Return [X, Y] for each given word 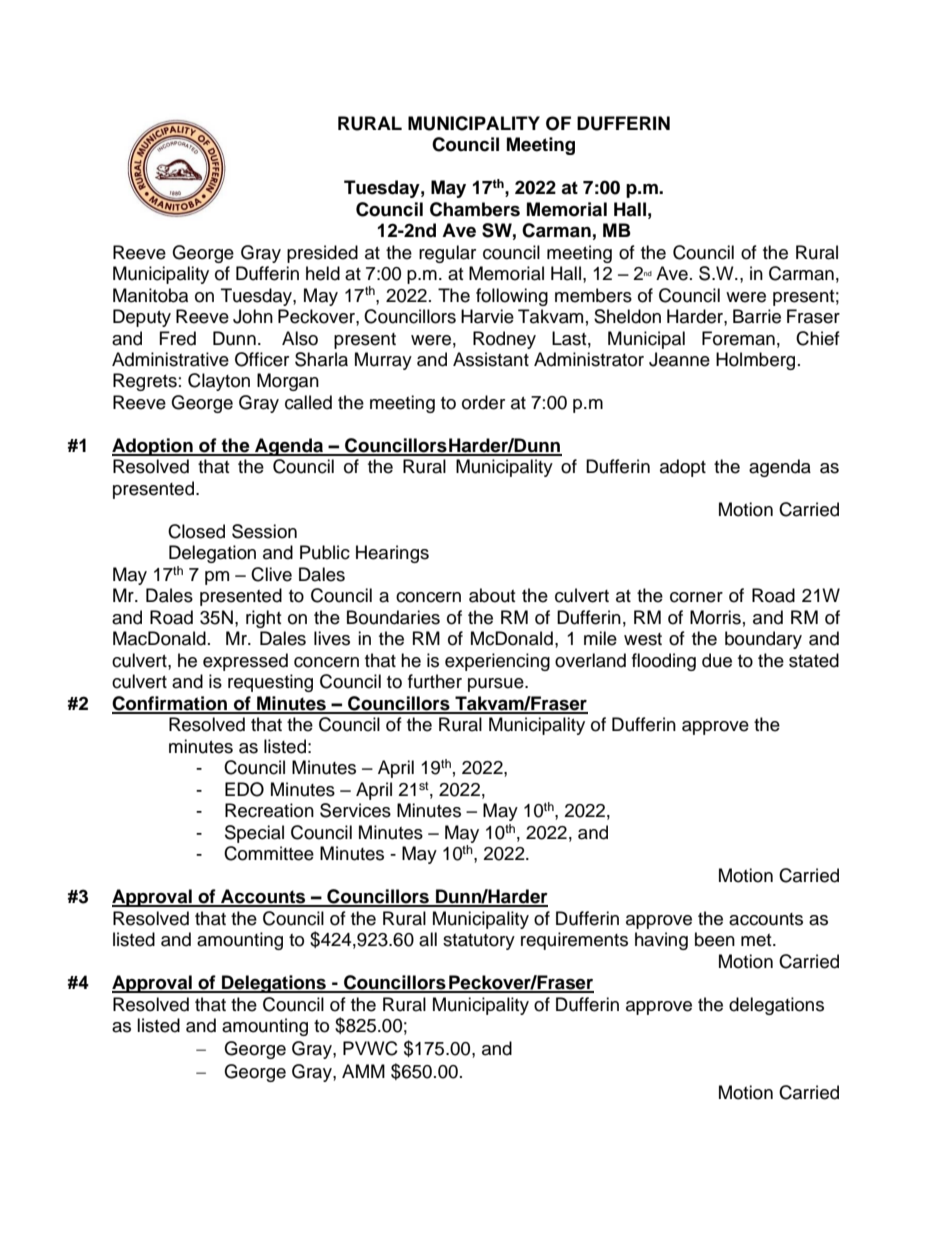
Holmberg [755, 361]
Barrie [757, 316]
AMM [363, 1071]
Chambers [475, 209]
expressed [245, 662]
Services [355, 810]
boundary [763, 640]
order [483, 402]
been [715, 939]
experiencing [497, 662]
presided [322, 254]
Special [254, 834]
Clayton [219, 382]
